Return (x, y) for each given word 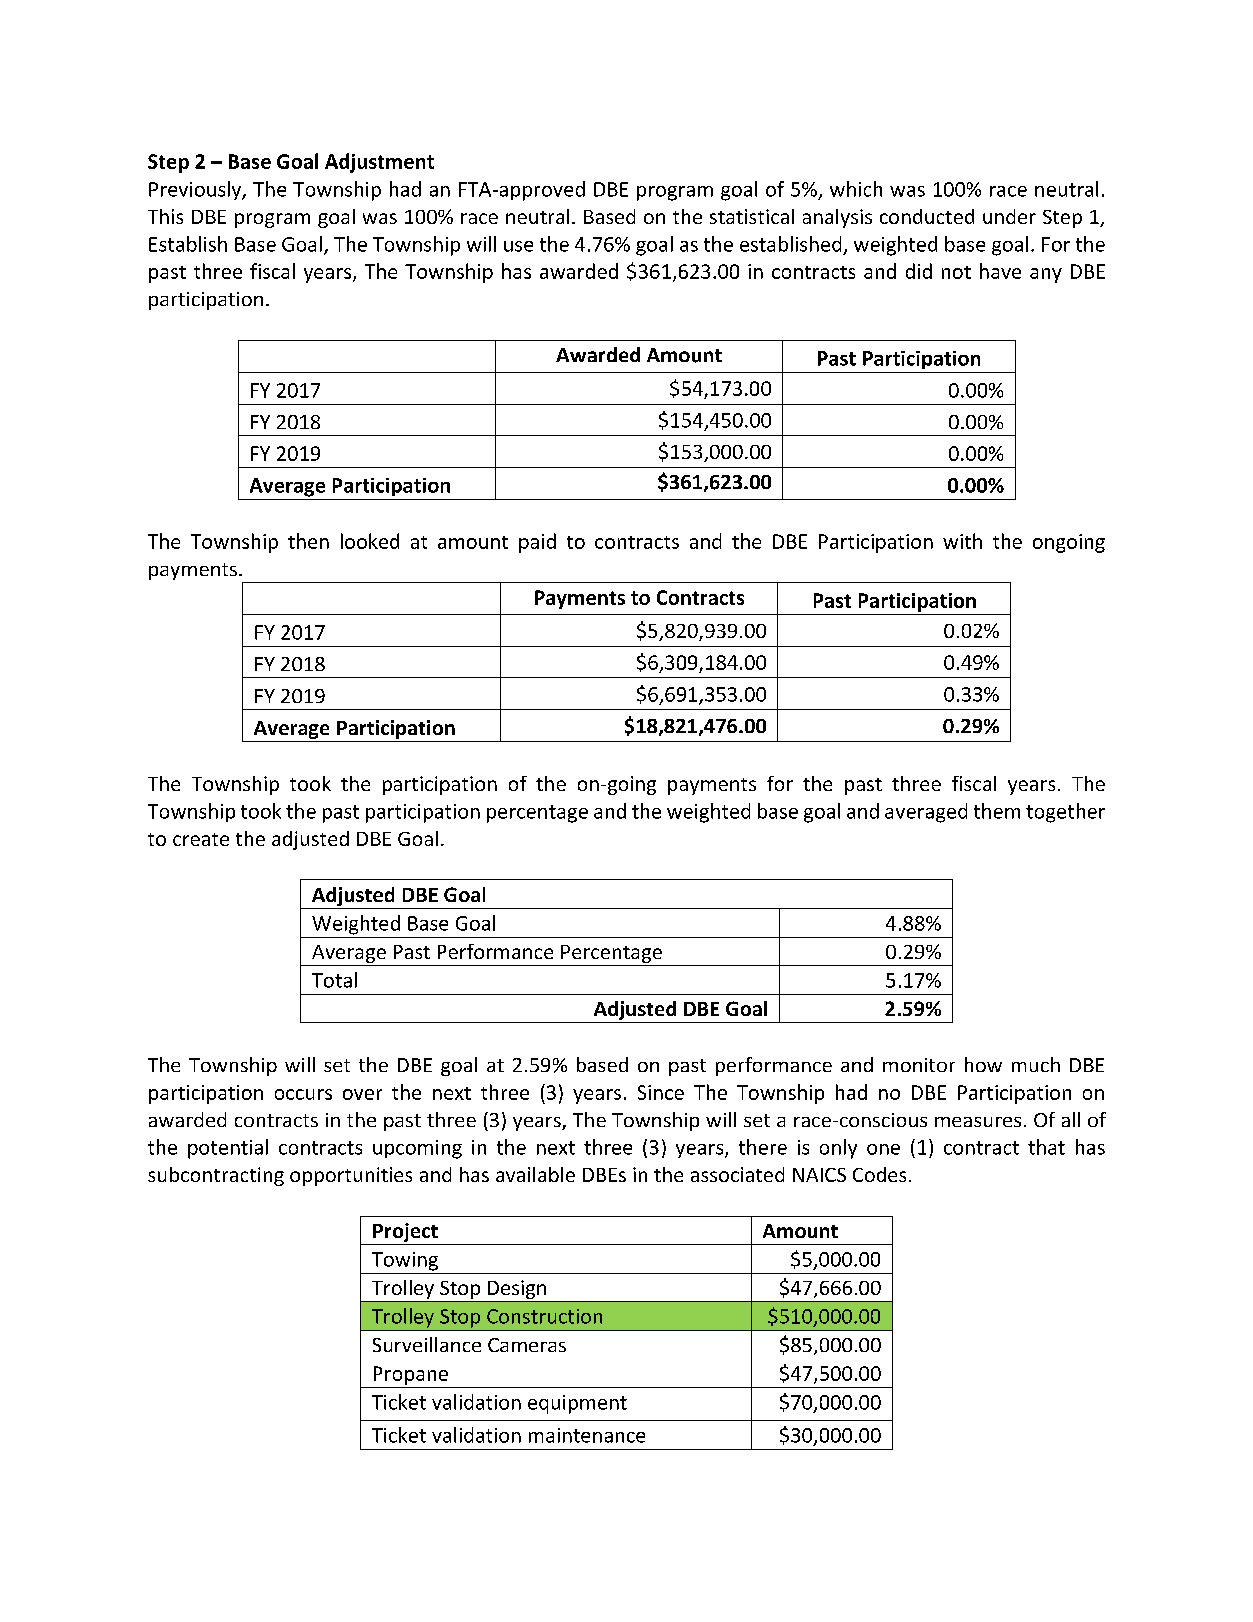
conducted (927, 216)
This (165, 216)
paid (537, 543)
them (997, 811)
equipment (577, 1404)
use (518, 246)
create (201, 839)
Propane (411, 1375)
